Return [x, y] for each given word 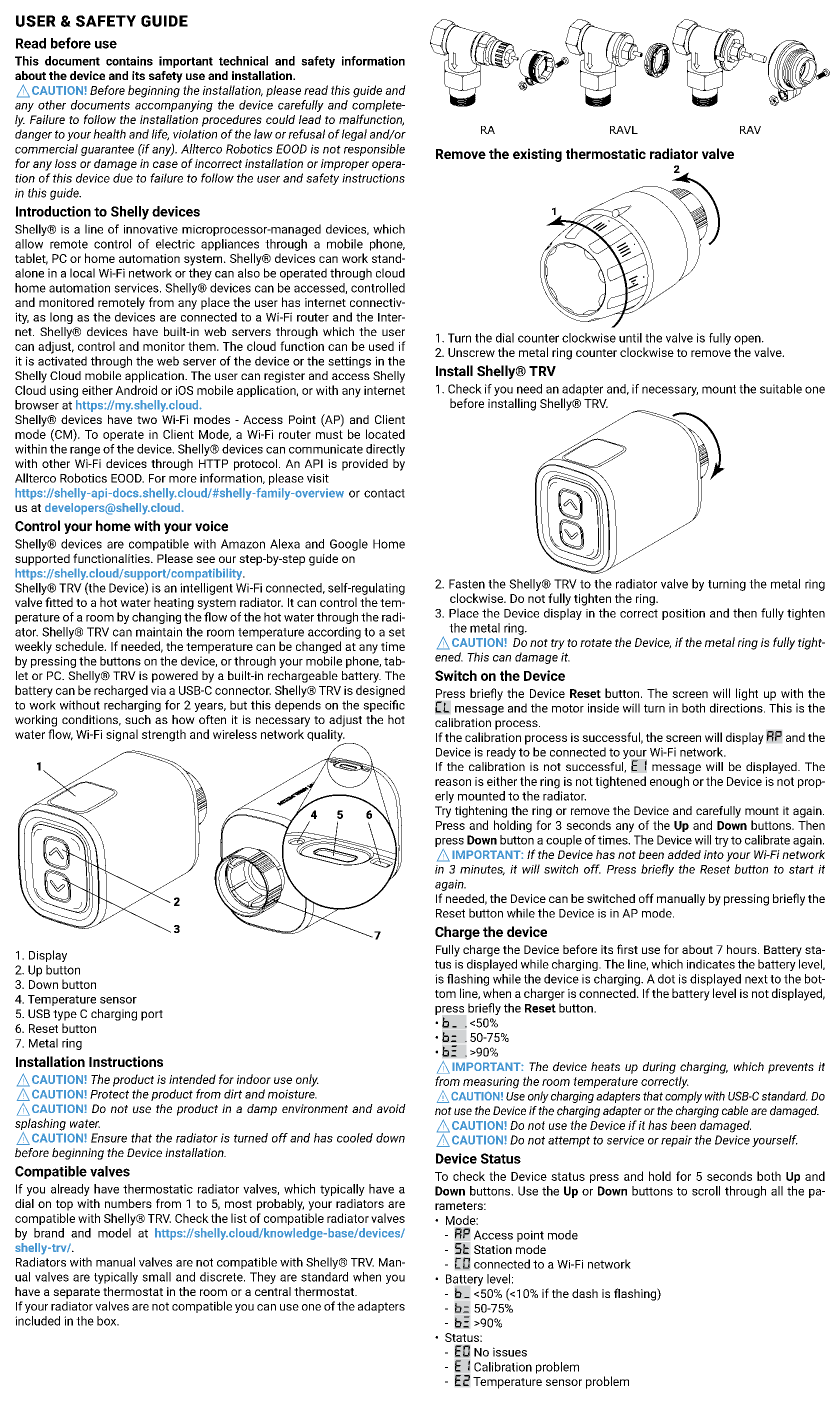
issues [510, 1352]
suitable [781, 389]
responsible [374, 150]
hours [743, 949]
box [108, 1321]
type [65, 1015]
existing [537, 155]
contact [384, 493]
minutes [482, 870]
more [183, 479]
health [109, 134]
